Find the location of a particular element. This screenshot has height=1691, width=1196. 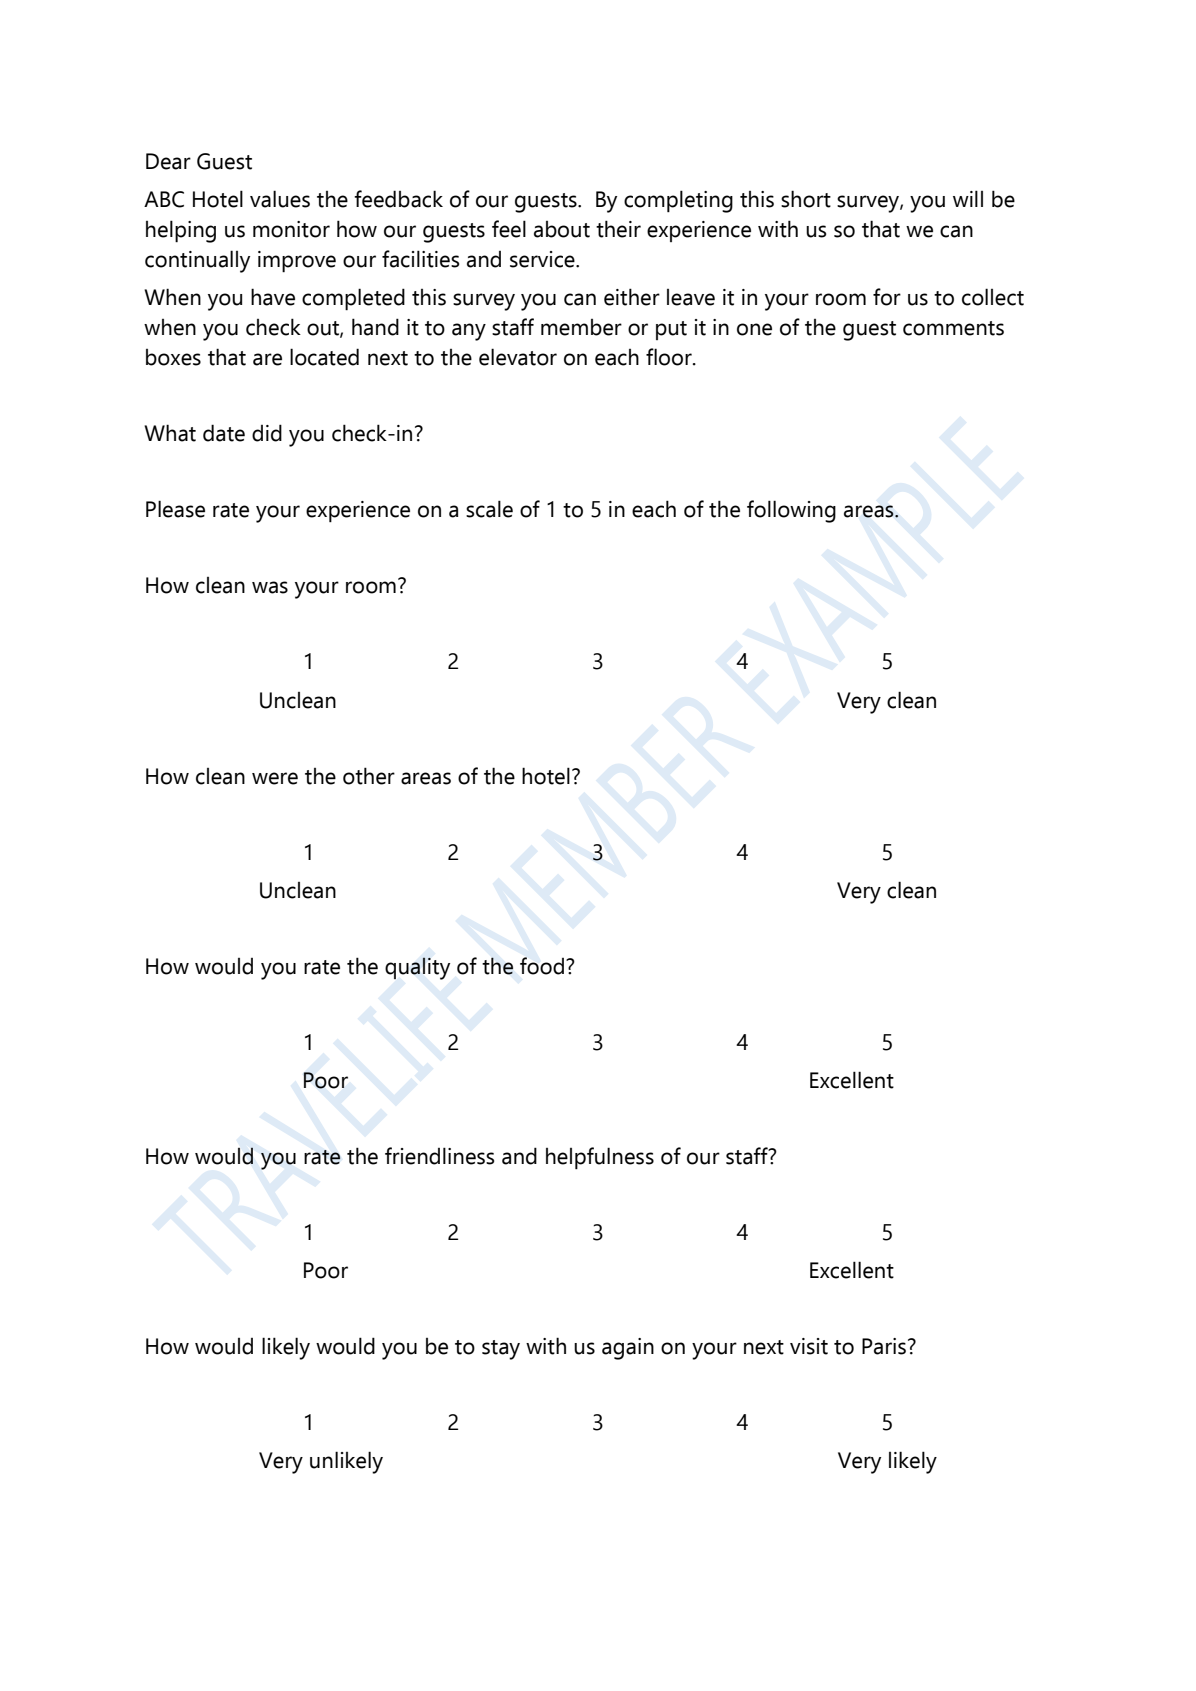

following is located at coordinates (791, 511).
